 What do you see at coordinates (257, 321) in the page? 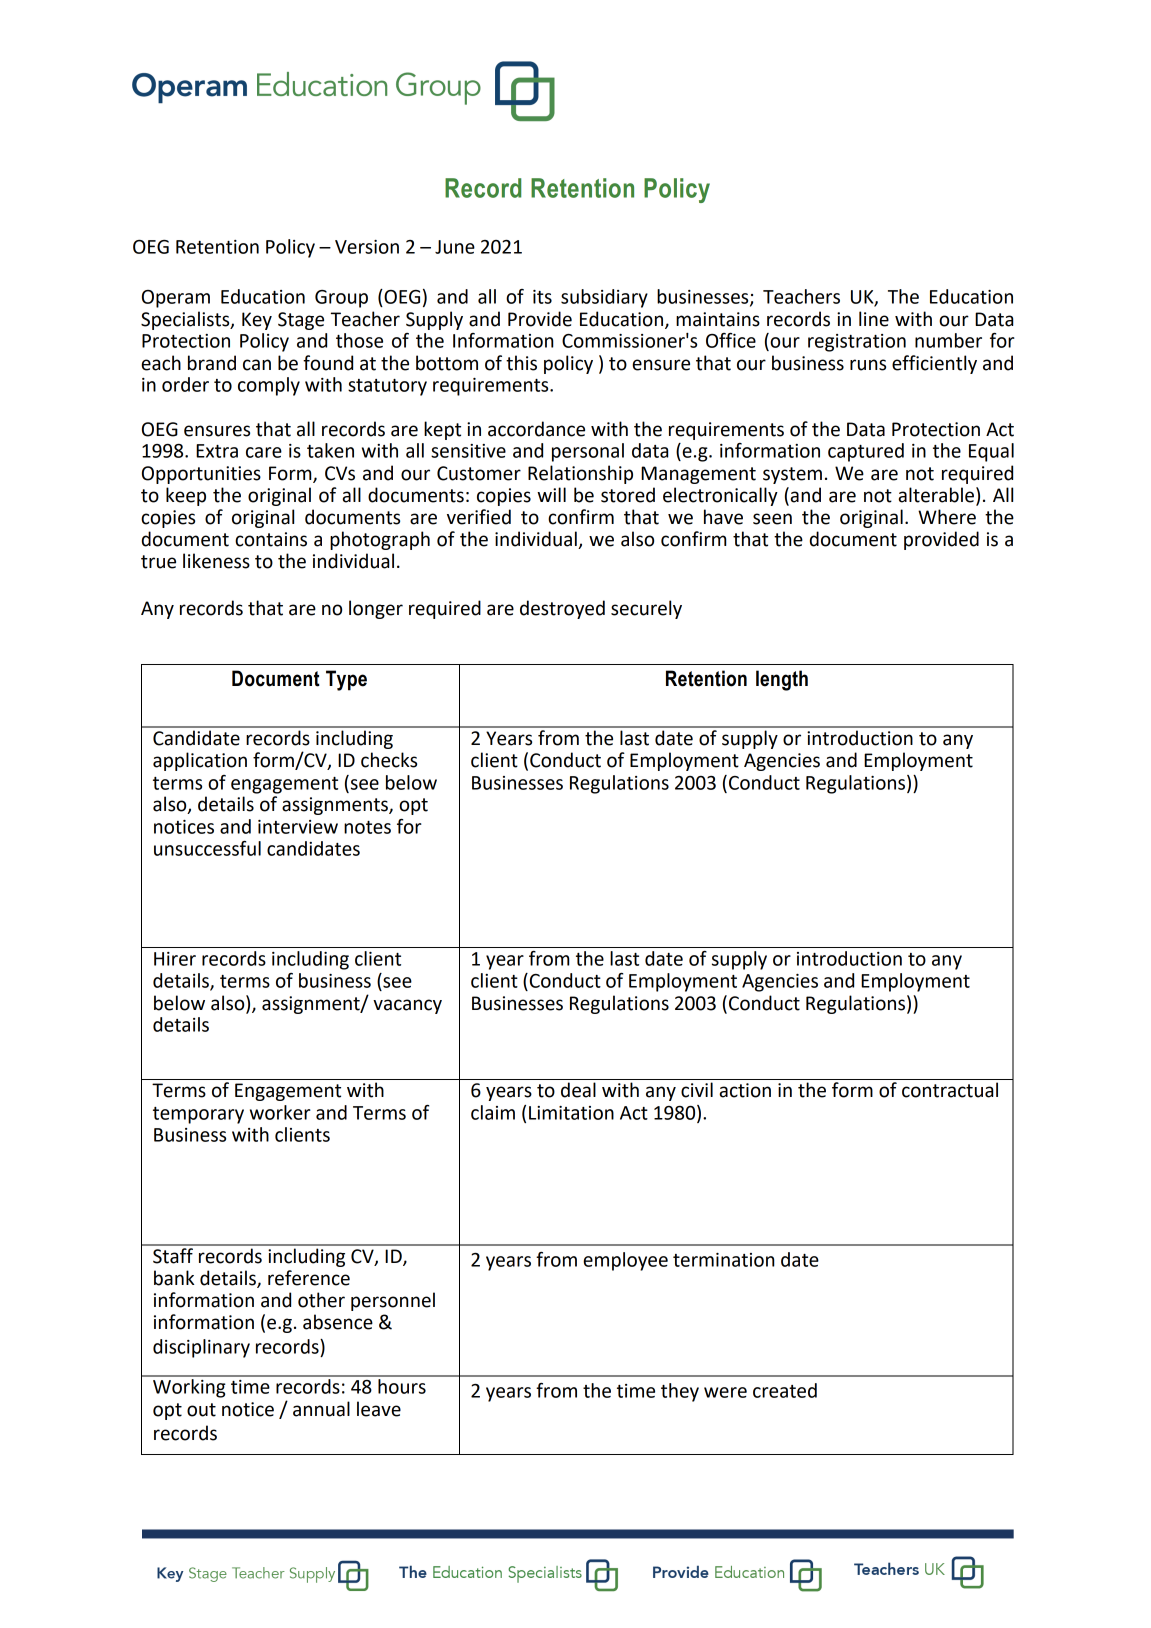
I see `Key` at bounding box center [257, 321].
